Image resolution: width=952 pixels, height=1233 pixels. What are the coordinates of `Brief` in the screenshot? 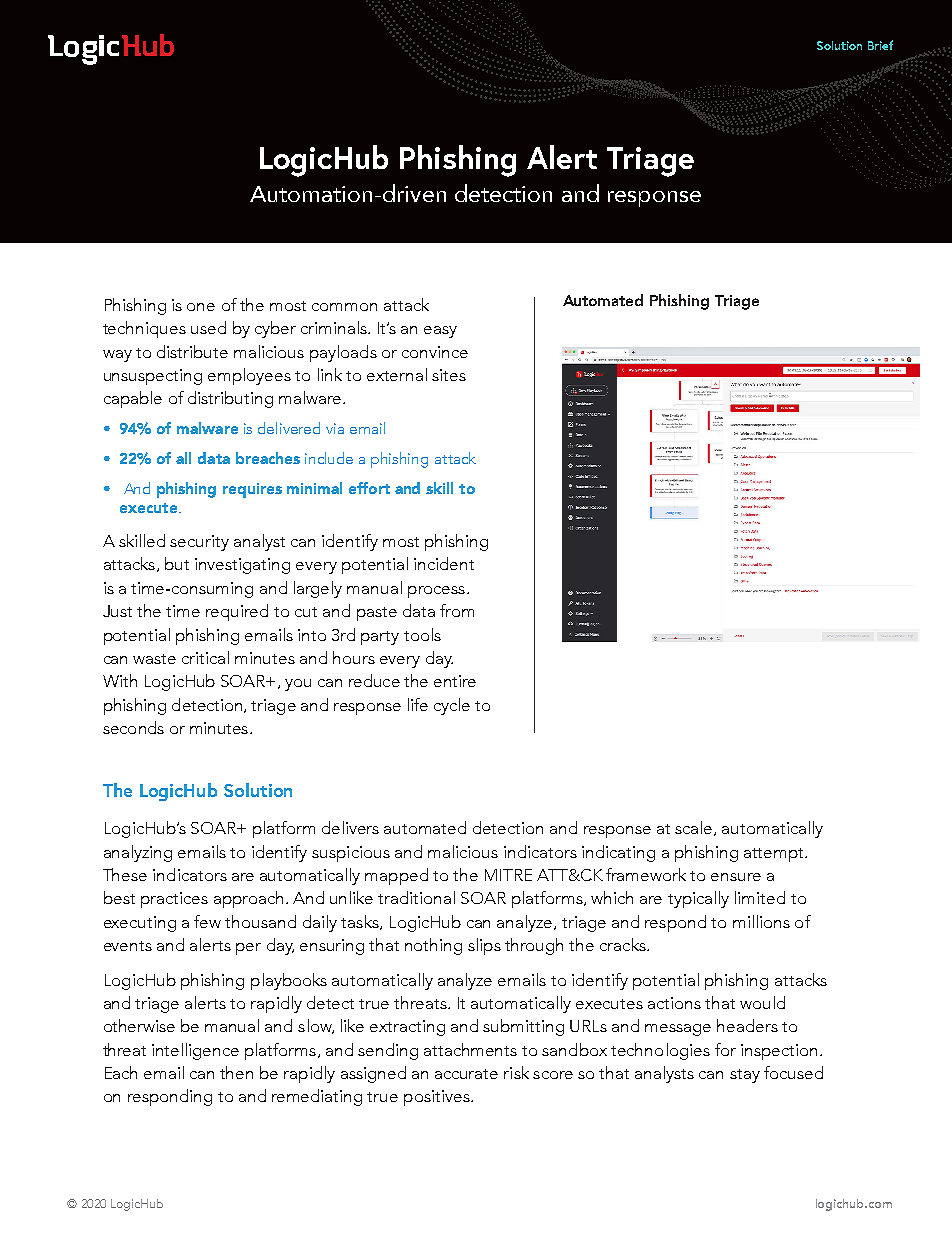 It's located at (880, 45).
